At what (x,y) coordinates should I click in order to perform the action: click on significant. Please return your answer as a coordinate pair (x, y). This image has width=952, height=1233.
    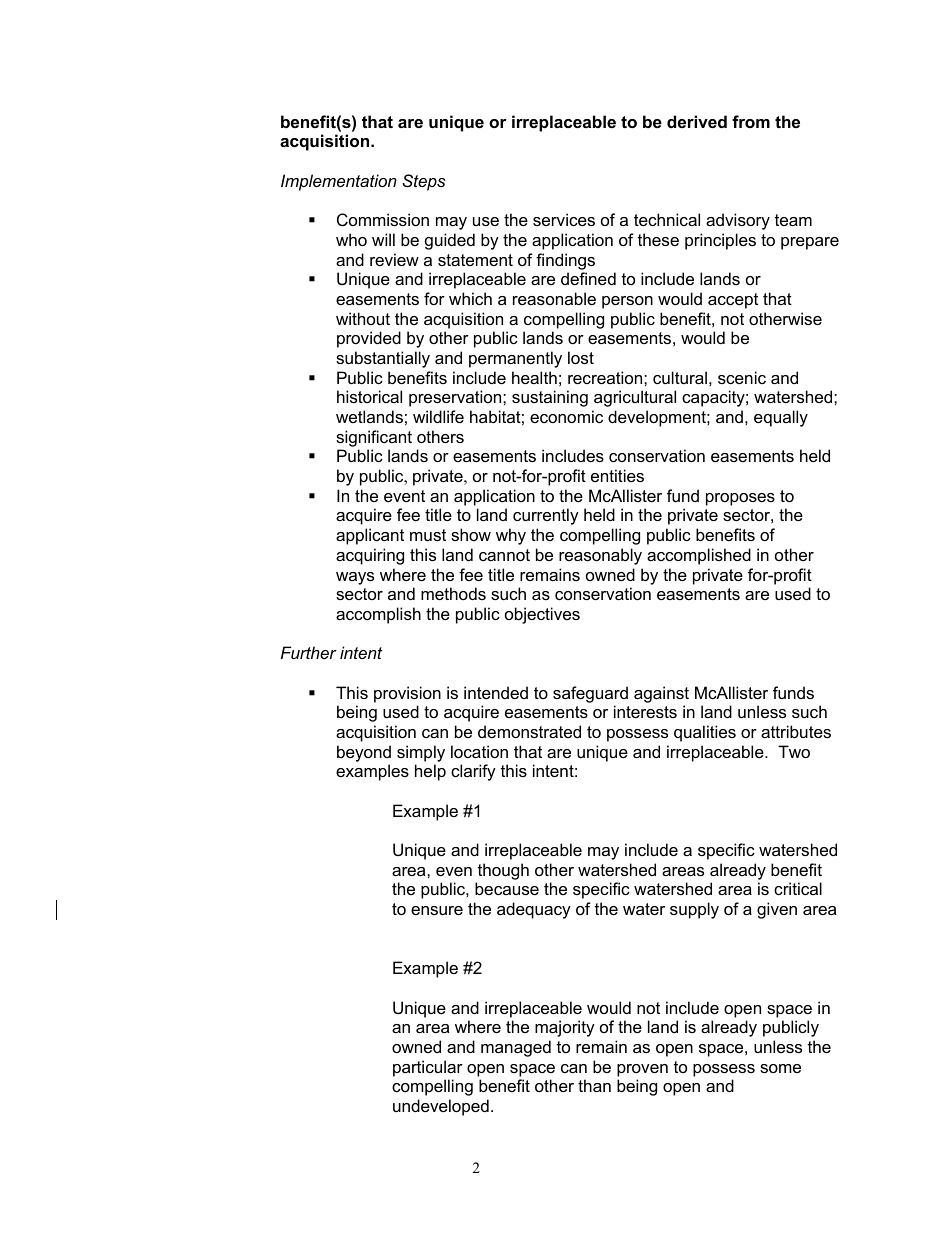
    Looking at the image, I should click on (374, 438).
